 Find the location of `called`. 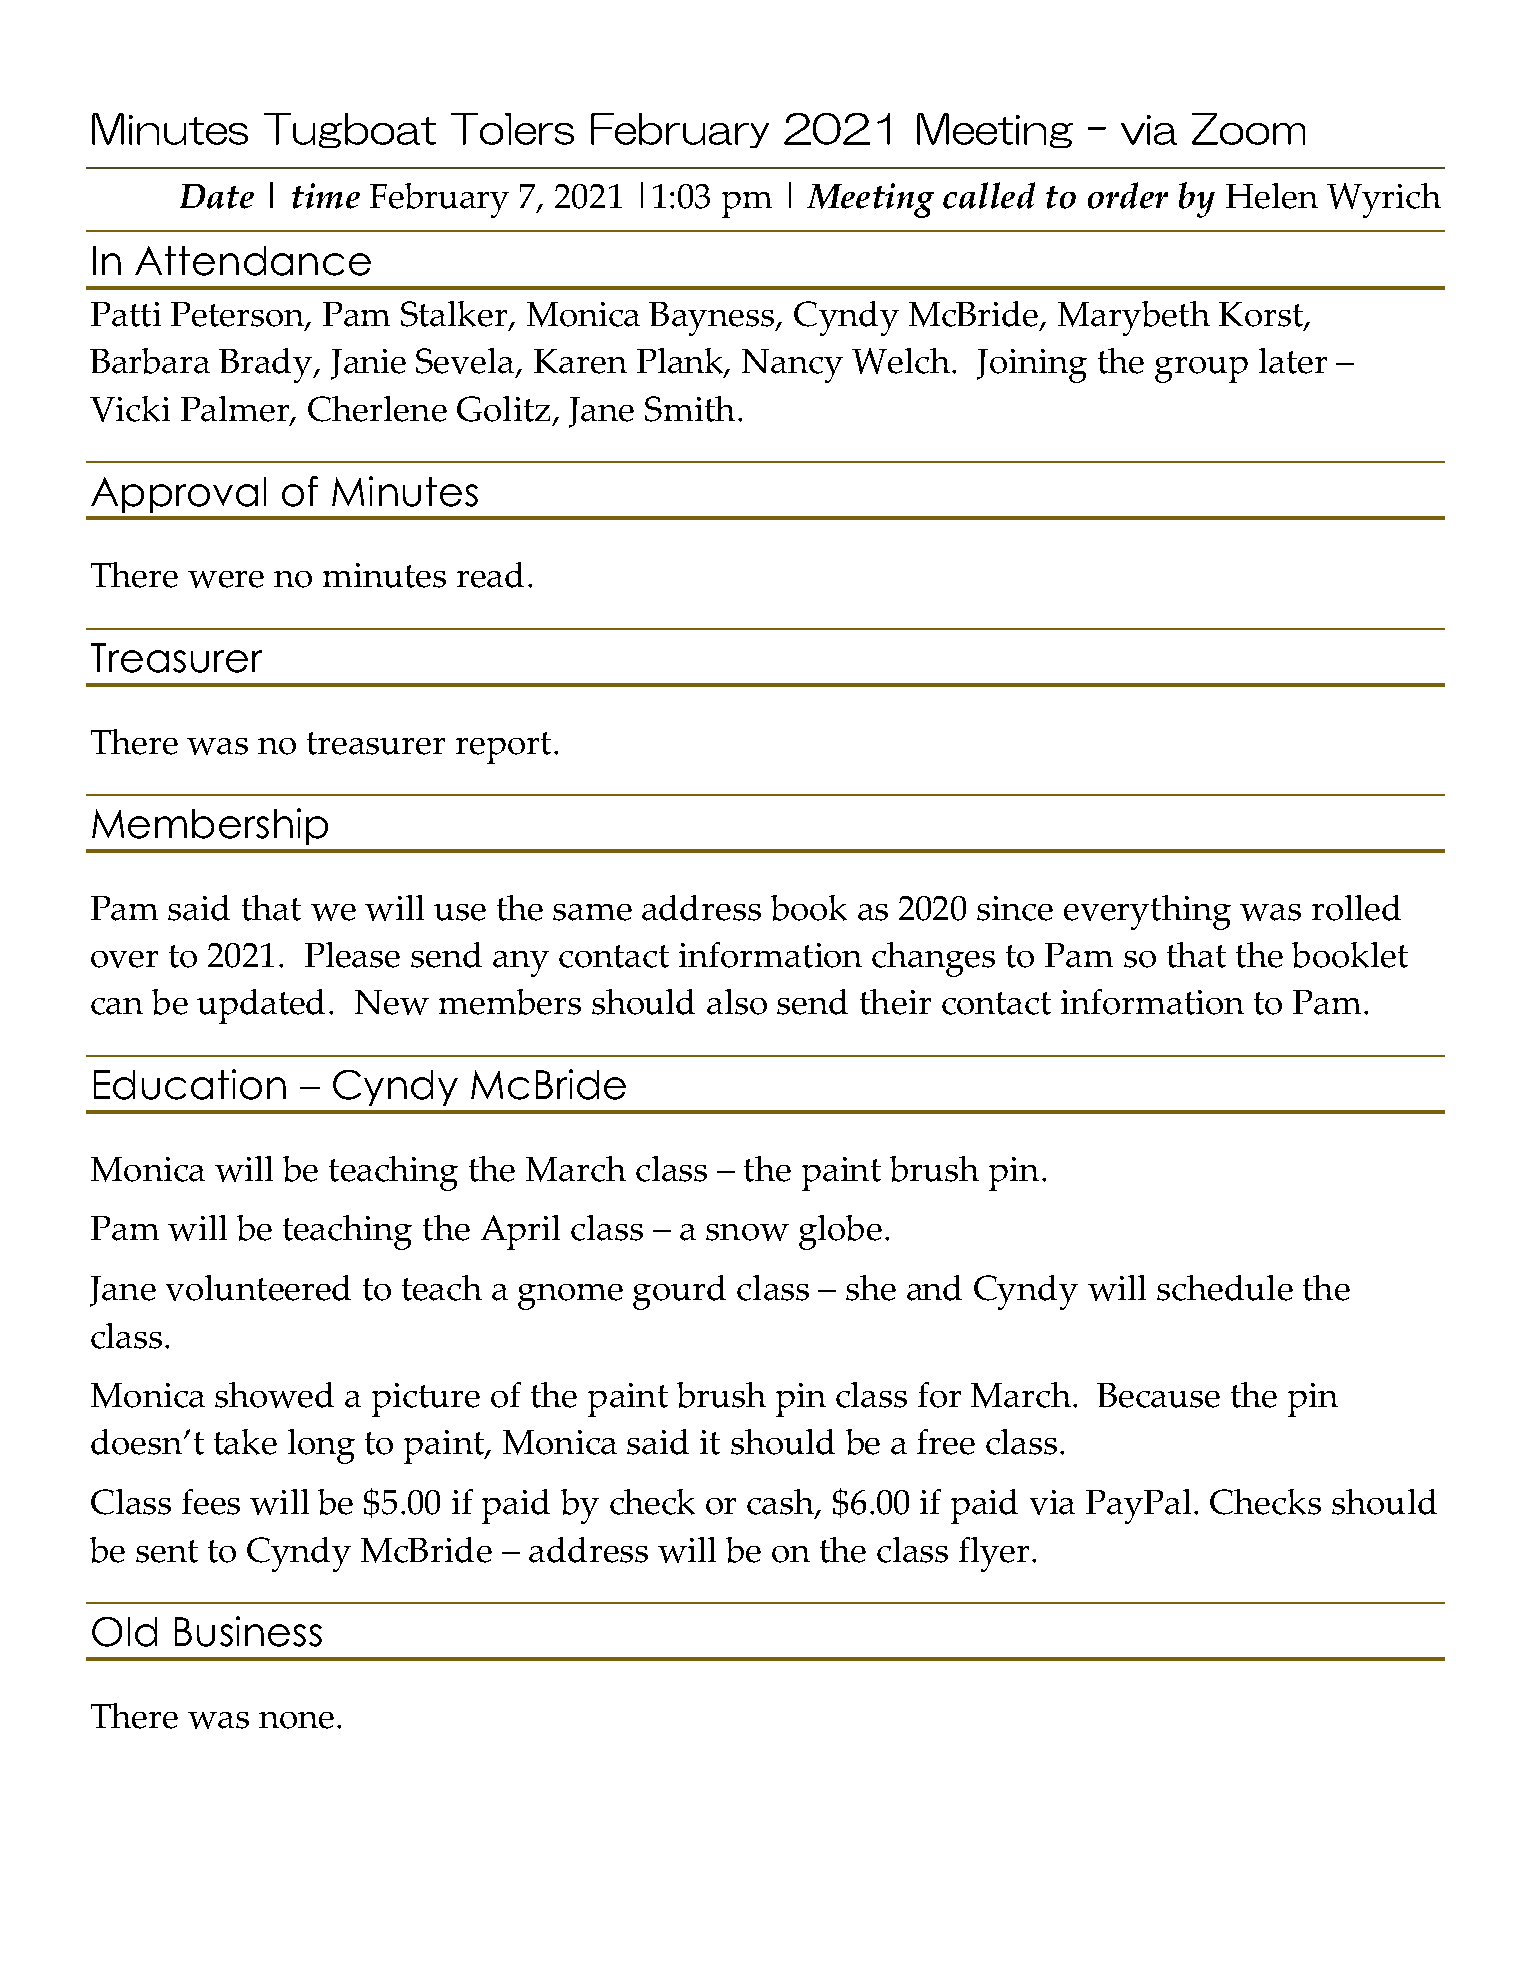

called is located at coordinates (989, 195).
